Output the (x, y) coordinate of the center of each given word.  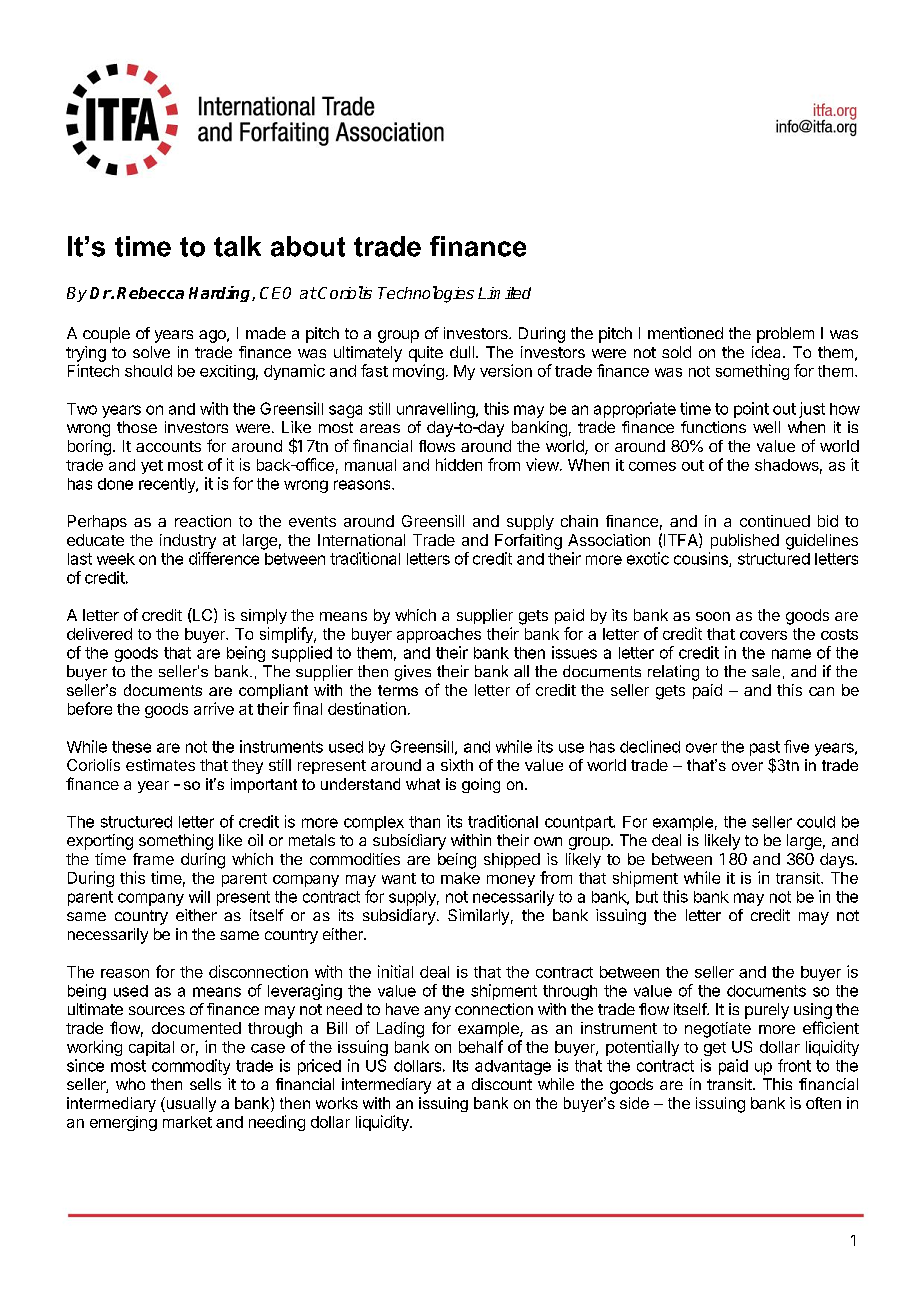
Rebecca (150, 293)
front (794, 1065)
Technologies (426, 294)
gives (413, 673)
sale (766, 671)
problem (785, 335)
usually (190, 1104)
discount (502, 1084)
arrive (214, 708)
